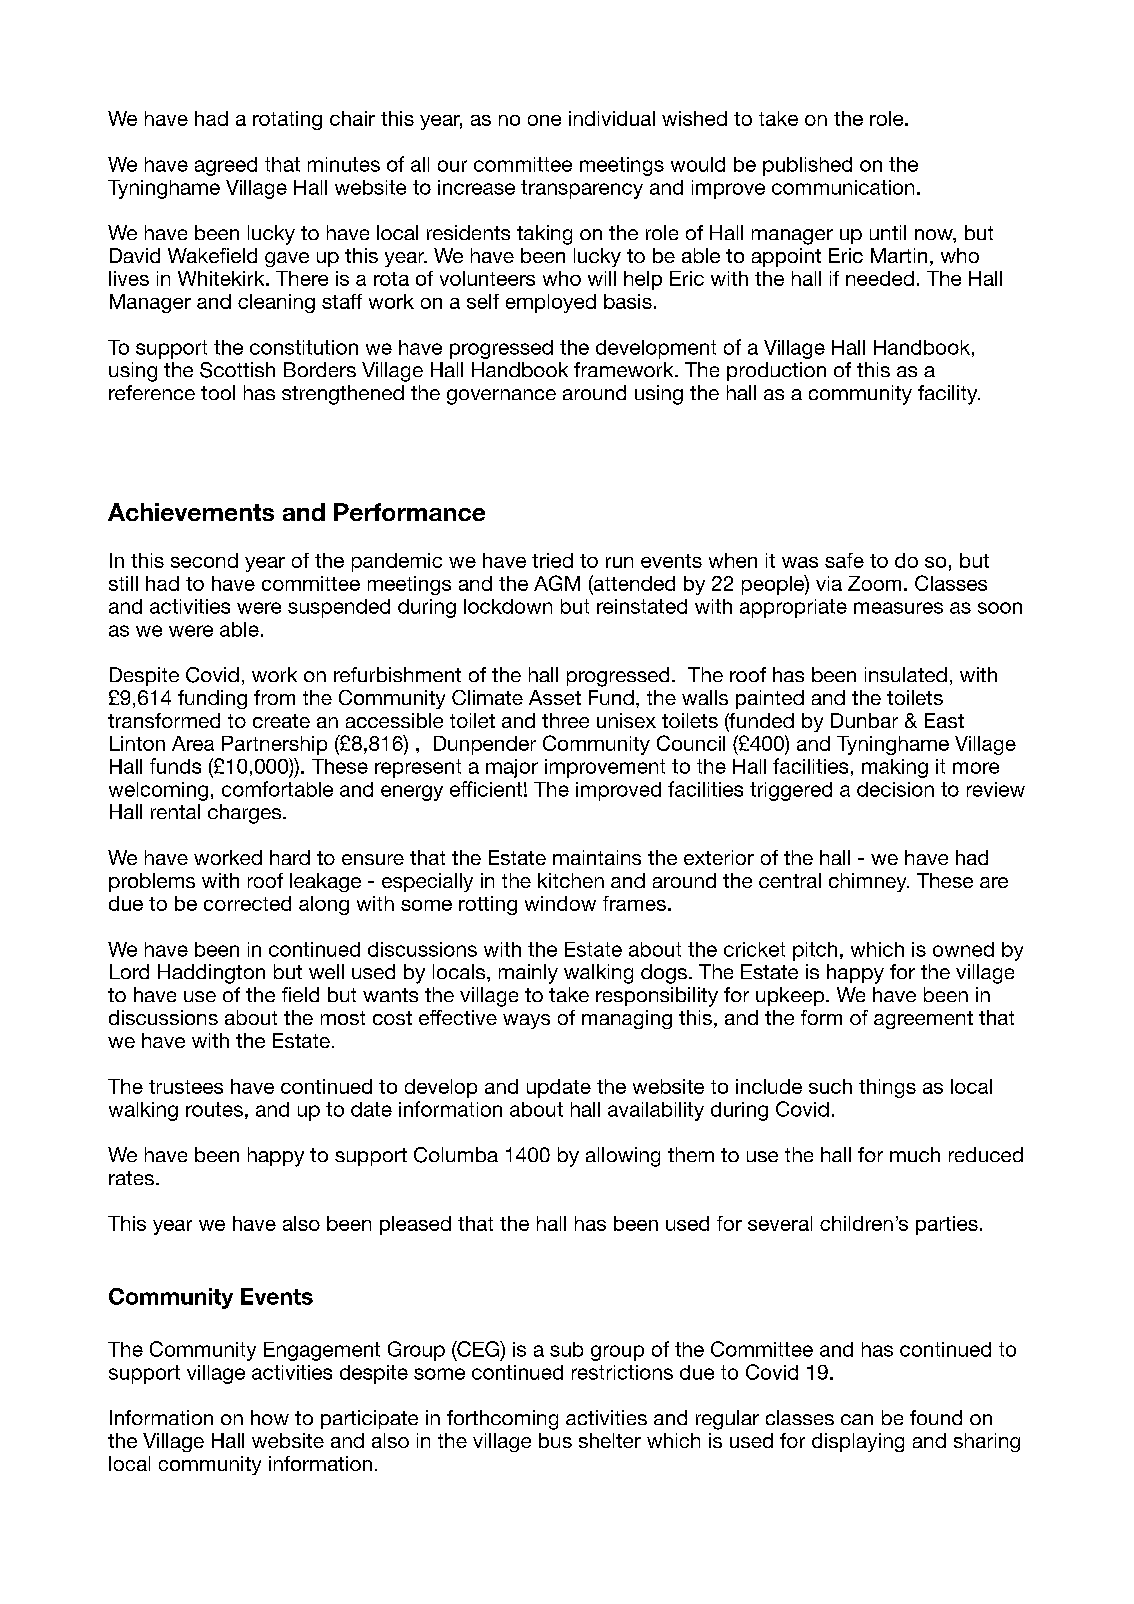 Image resolution: width=1134 pixels, height=1604 pixels. What do you see at coordinates (226, 166) in the document?
I see `agreed` at bounding box center [226, 166].
